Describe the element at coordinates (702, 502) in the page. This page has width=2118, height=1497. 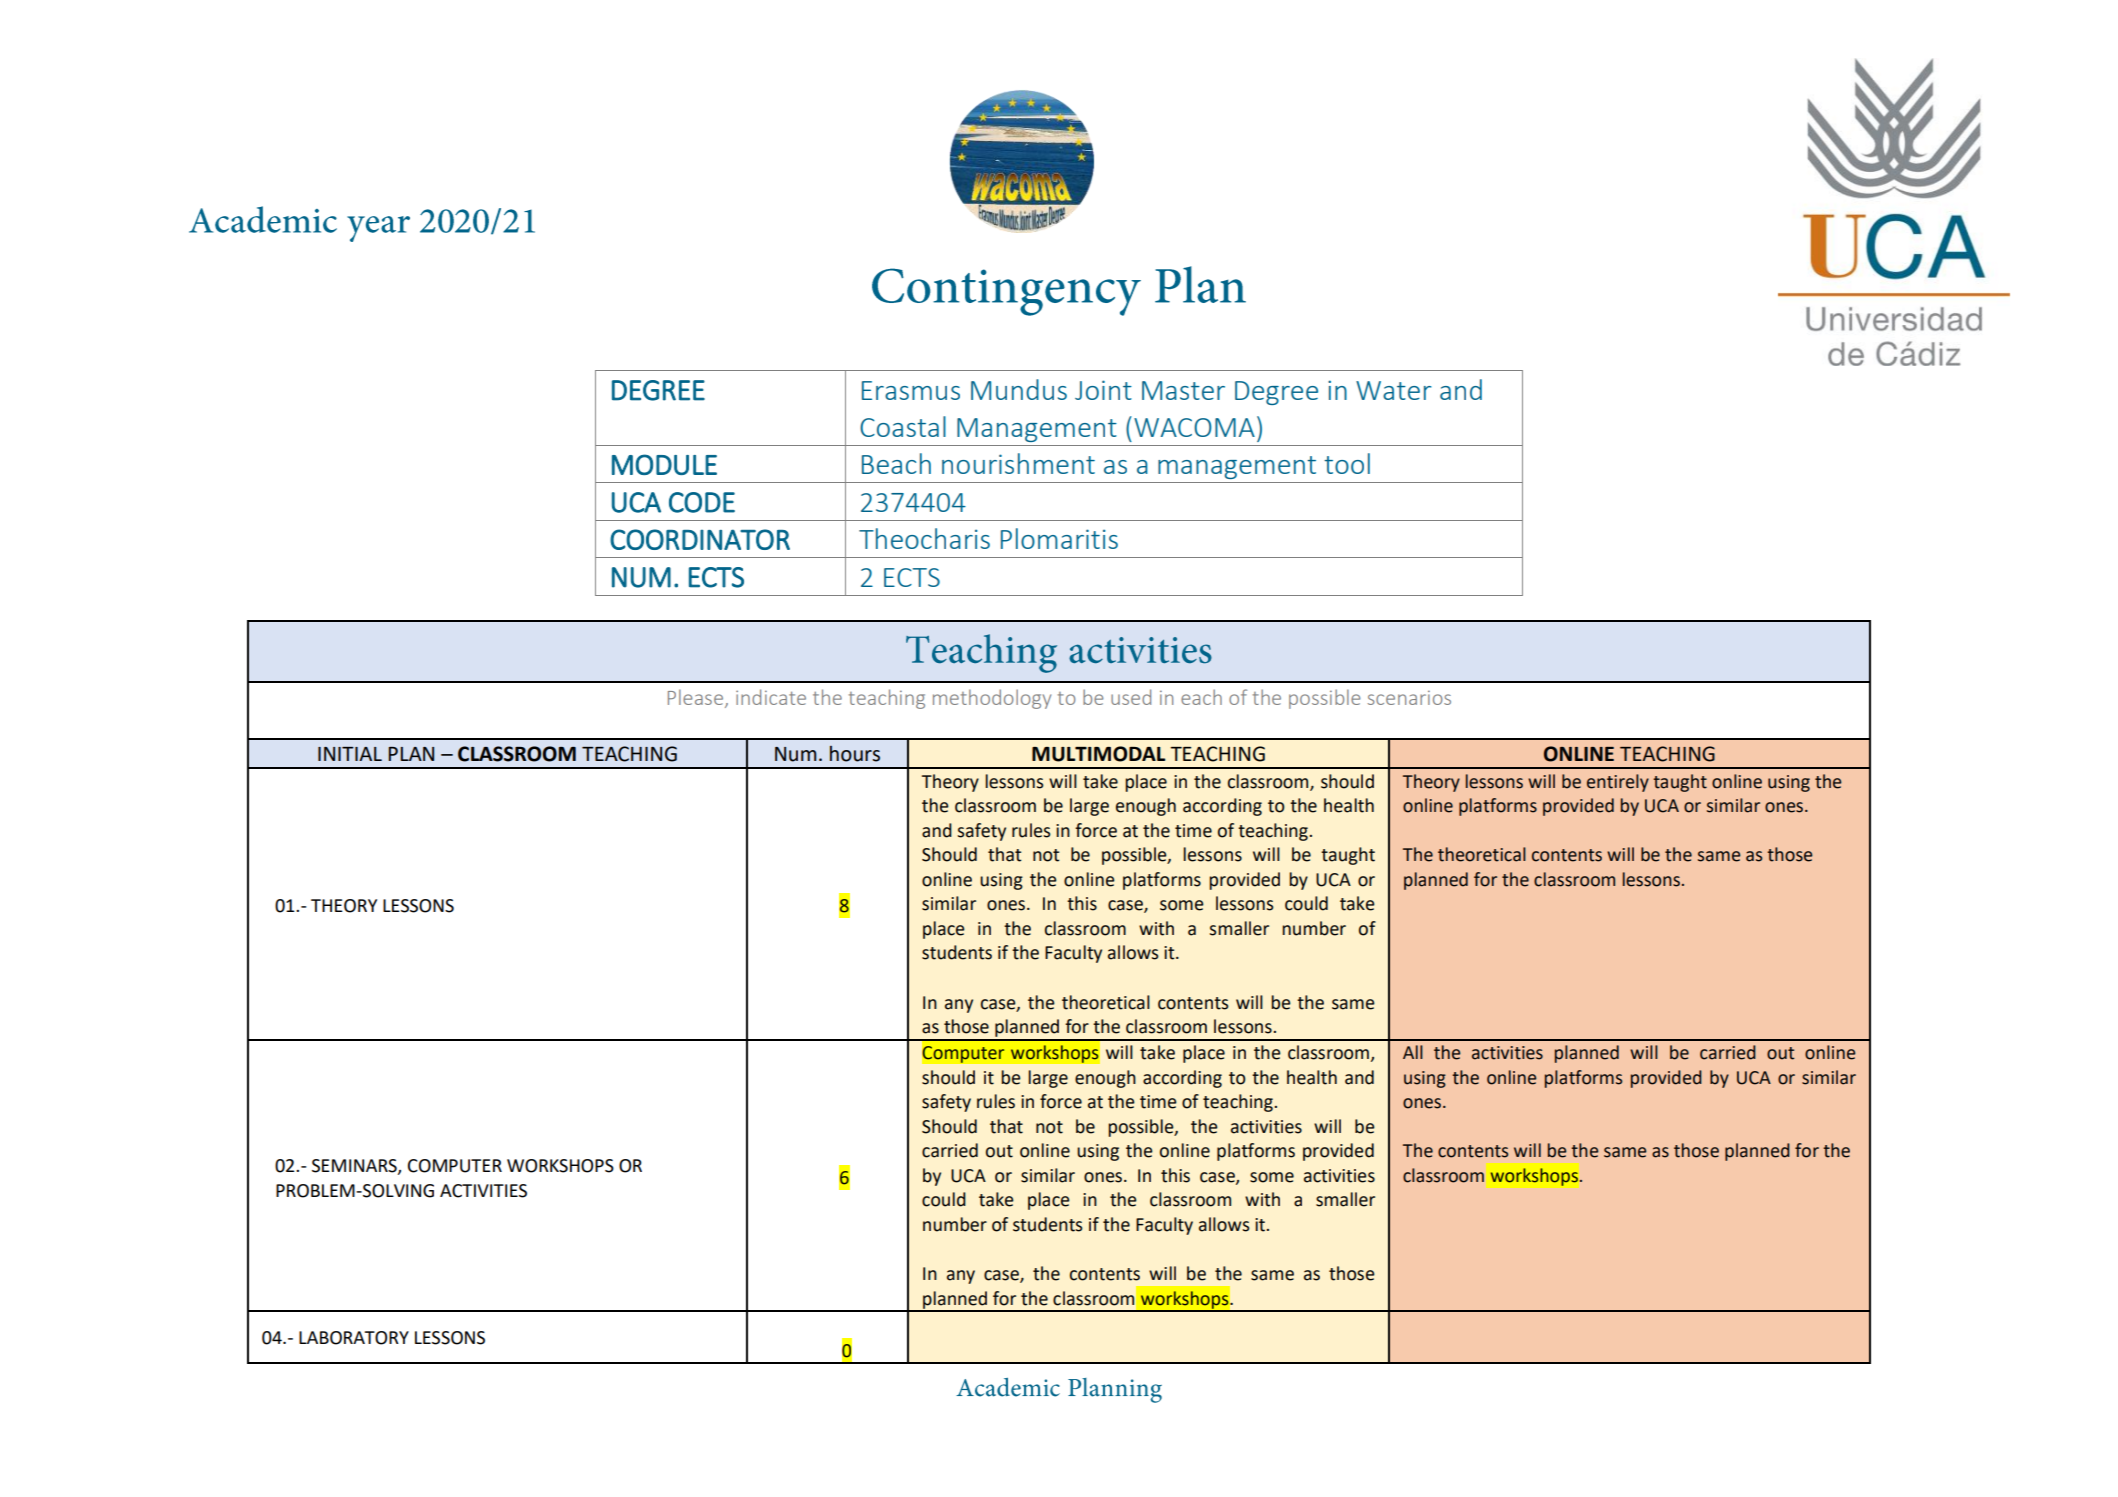
I see `CODE` at that location.
